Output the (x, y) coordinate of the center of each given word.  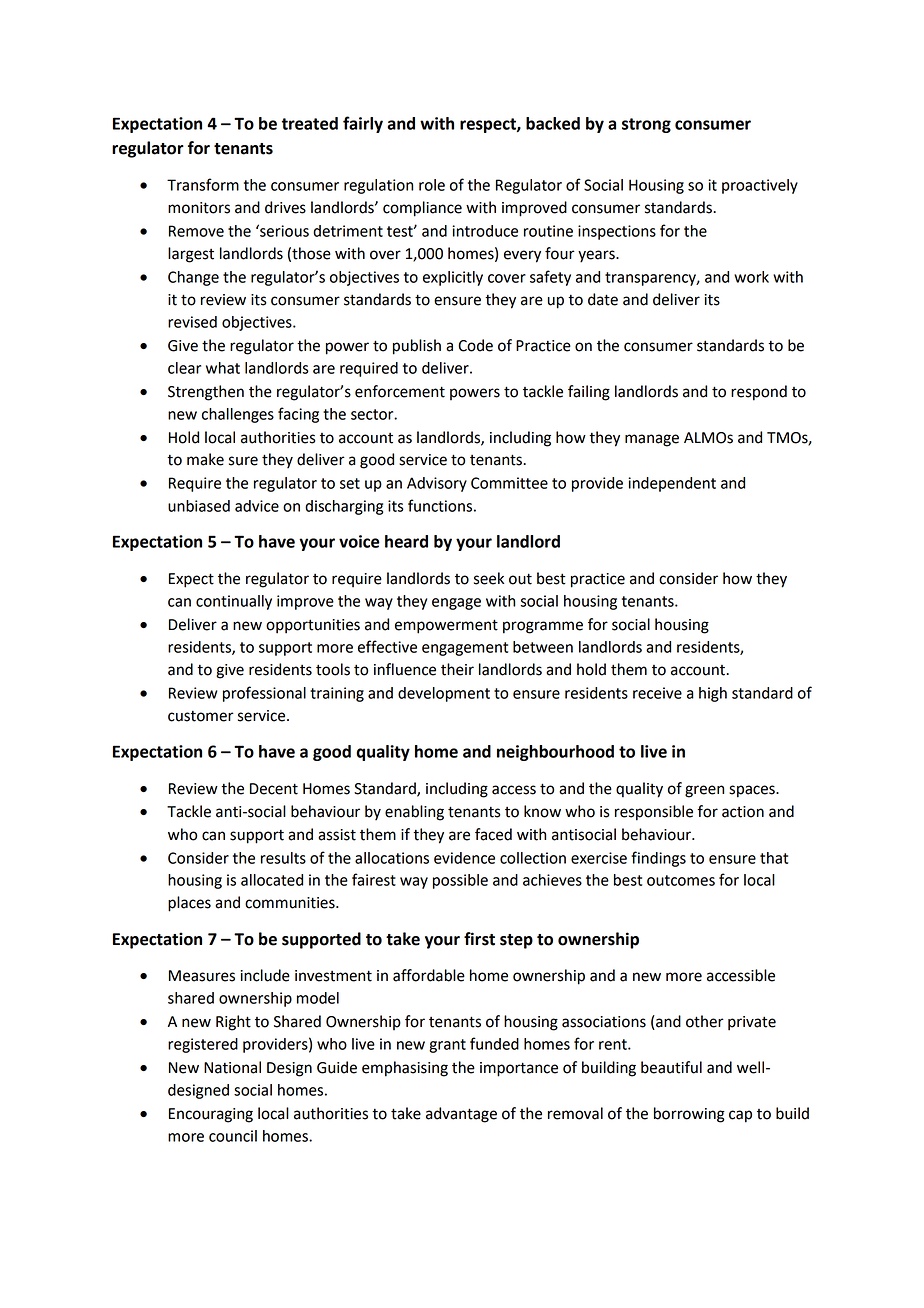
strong (646, 125)
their (457, 669)
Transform (203, 184)
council (233, 1136)
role (432, 185)
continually (234, 602)
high (713, 694)
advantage (461, 1115)
